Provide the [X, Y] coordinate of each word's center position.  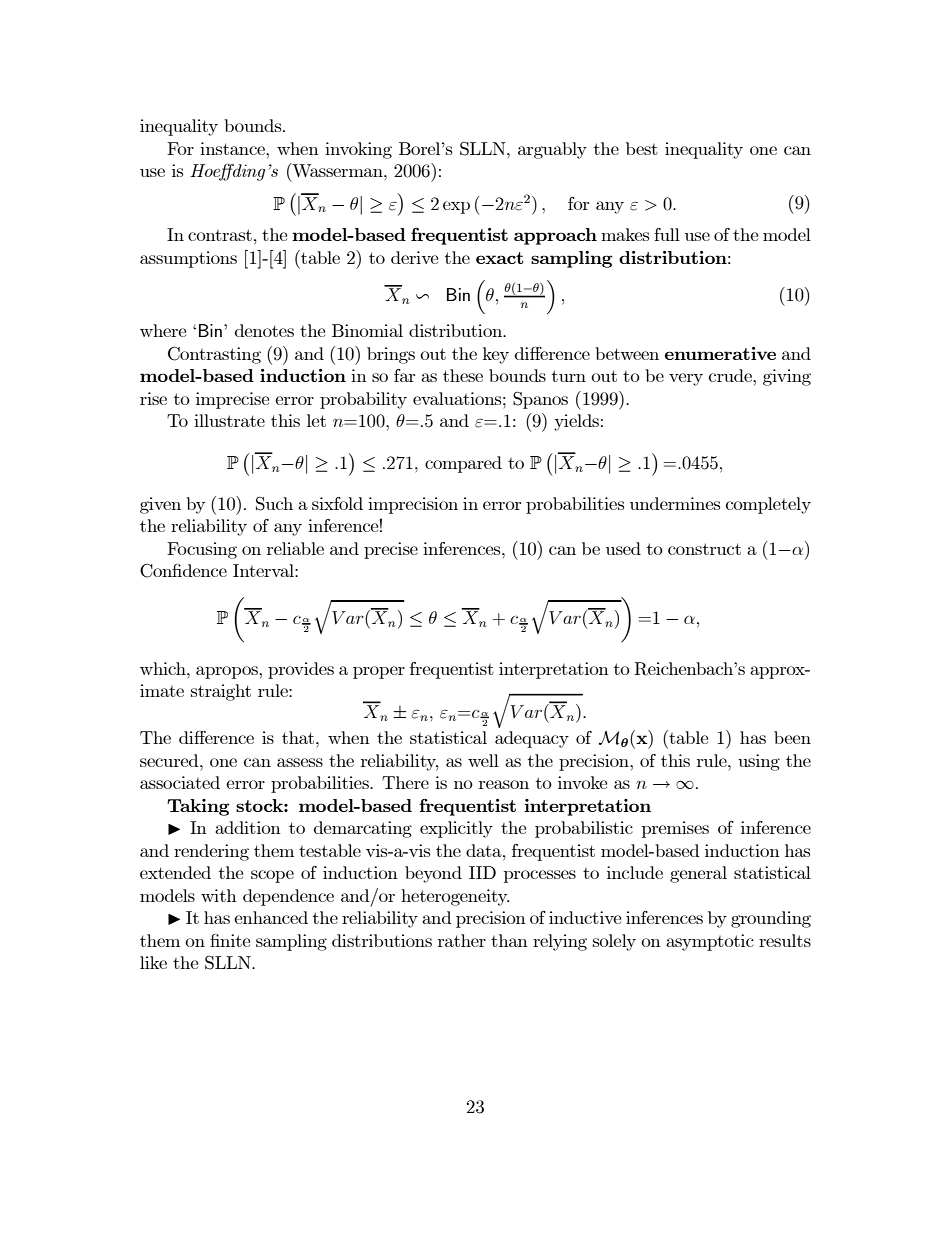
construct [704, 549]
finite [230, 940]
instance [233, 148]
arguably [552, 150]
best [642, 148]
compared [463, 464]
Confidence [183, 571]
